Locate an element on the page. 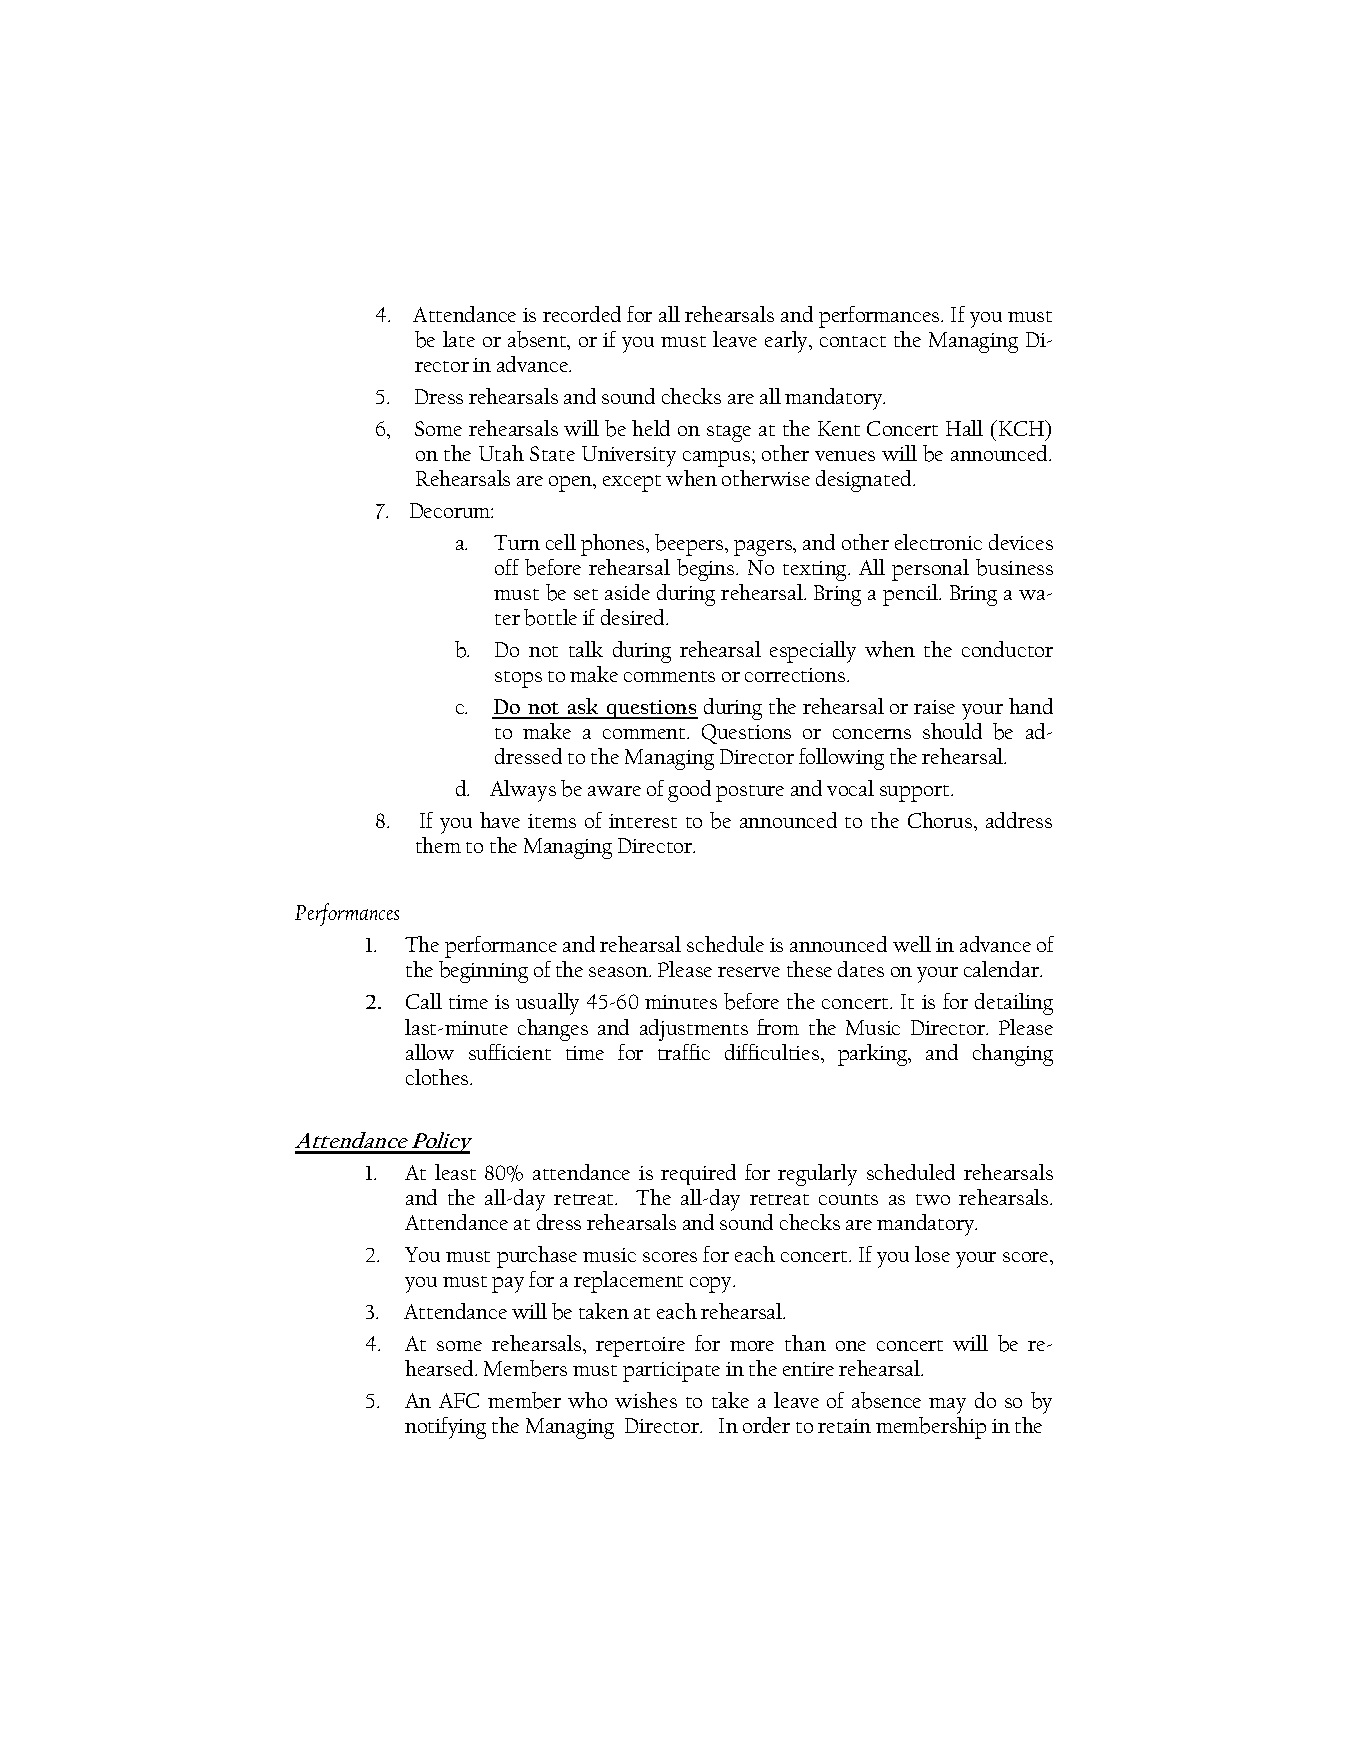 The height and width of the image is (1751, 1353). order is located at coordinates (766, 1425).
